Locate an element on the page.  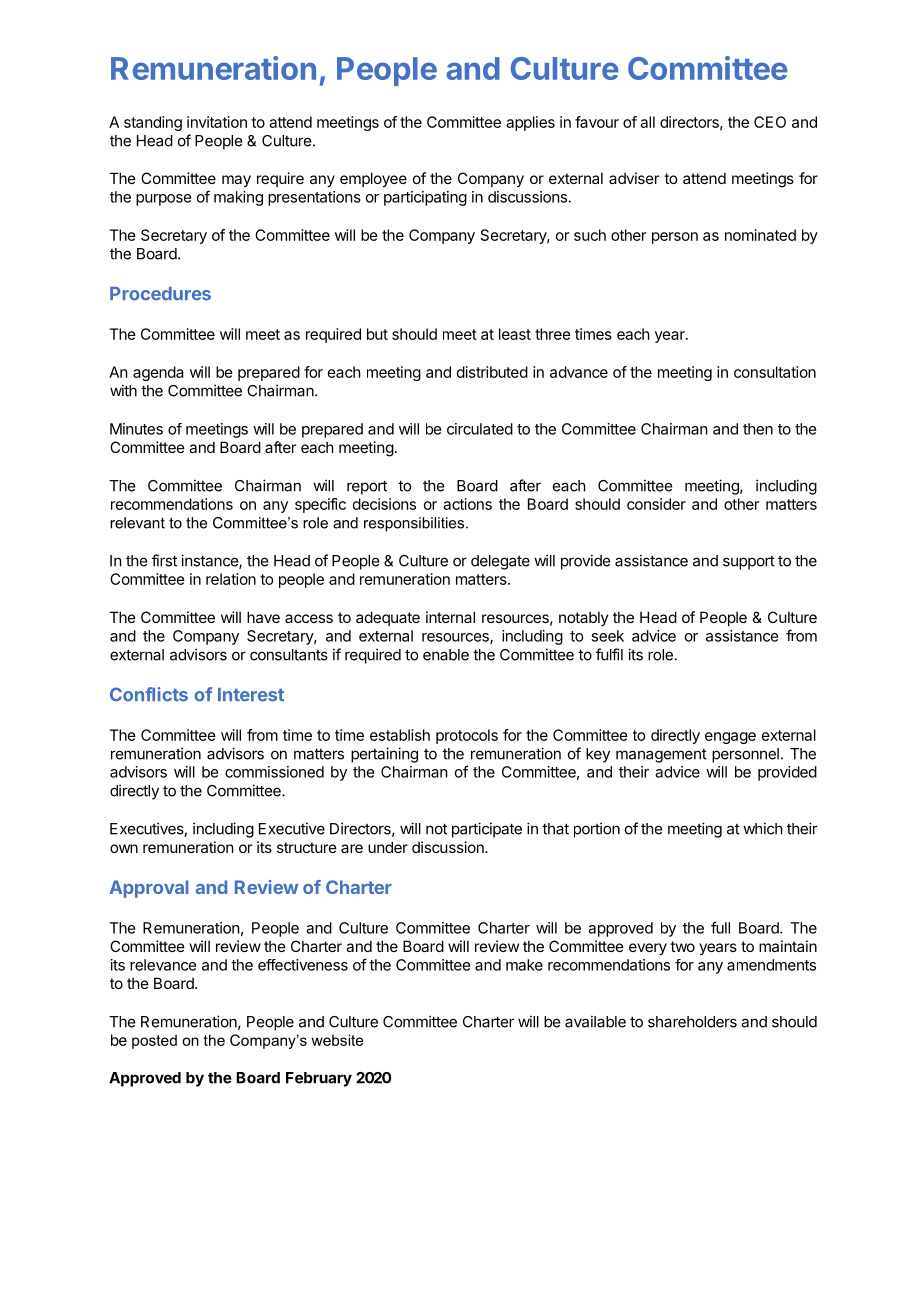
engage is located at coordinates (730, 738).
